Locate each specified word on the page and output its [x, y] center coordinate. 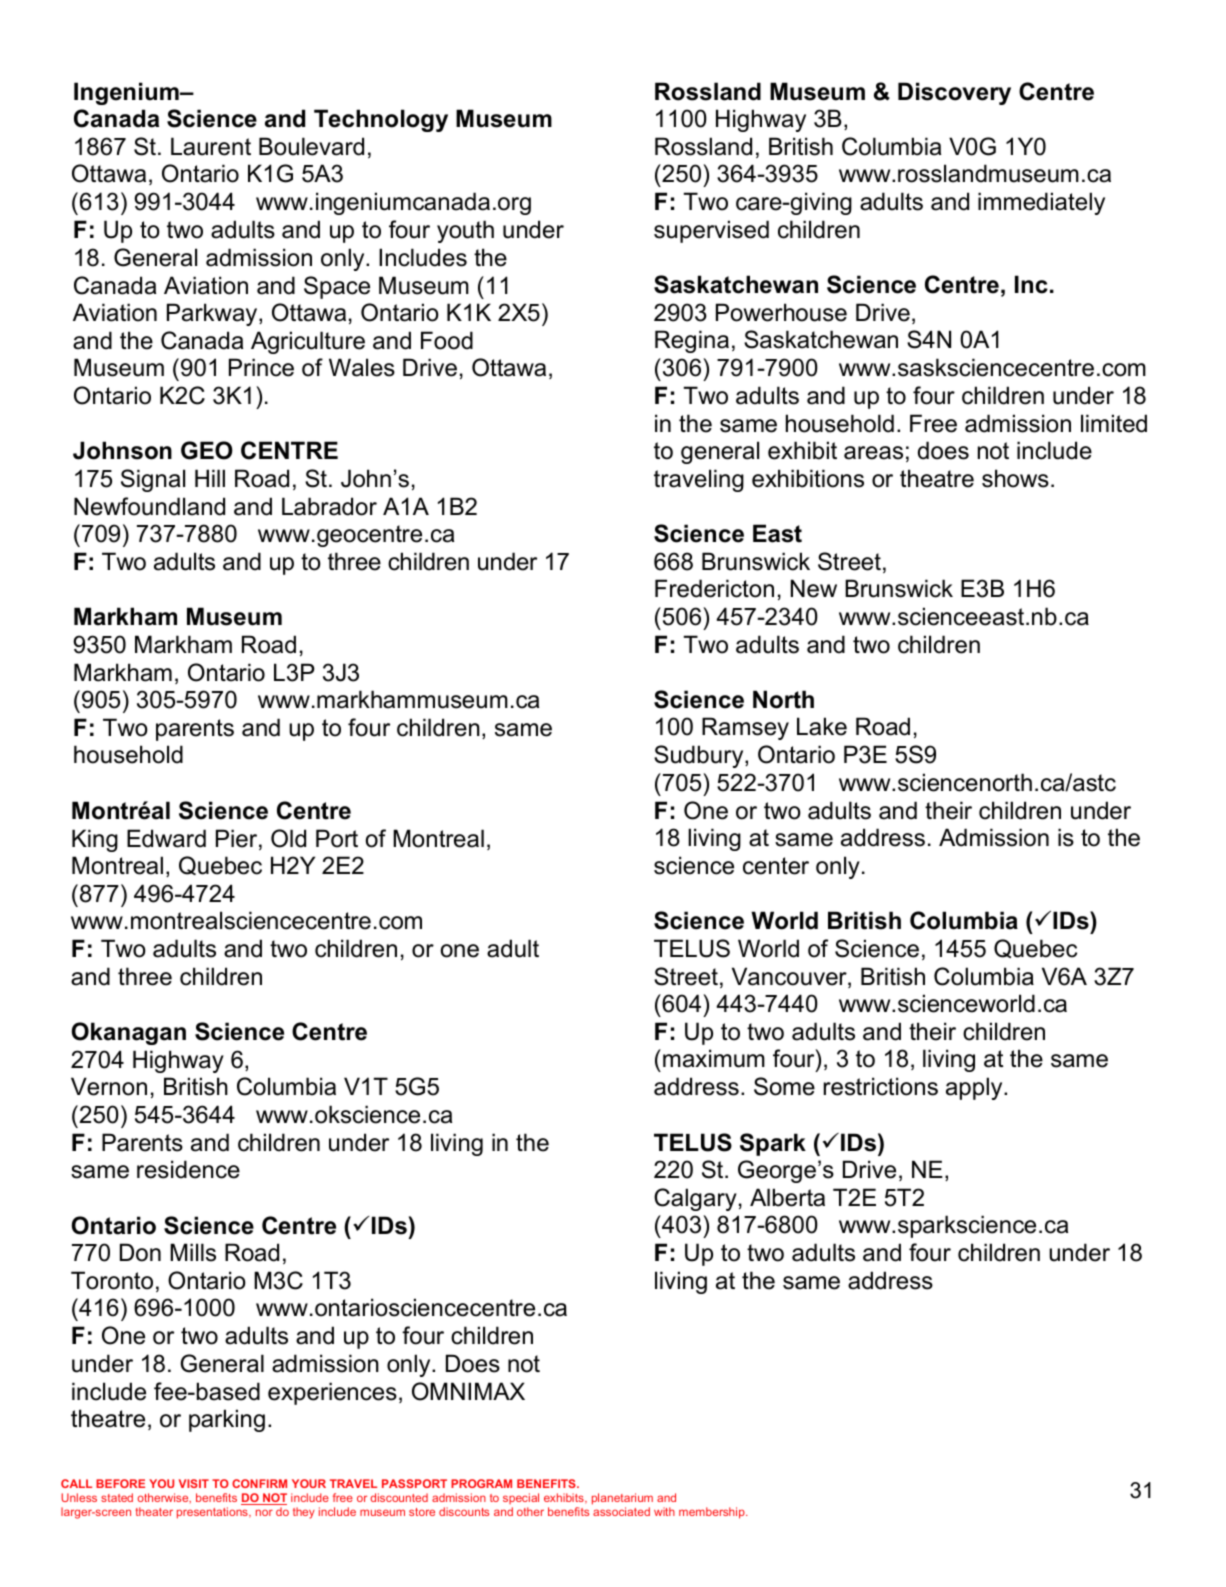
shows [1015, 478]
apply [975, 1088]
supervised [711, 231]
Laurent [211, 146]
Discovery [954, 93]
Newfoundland [149, 506]
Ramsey [745, 728]
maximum [714, 1058]
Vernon [109, 1086]
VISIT [194, 1483]
